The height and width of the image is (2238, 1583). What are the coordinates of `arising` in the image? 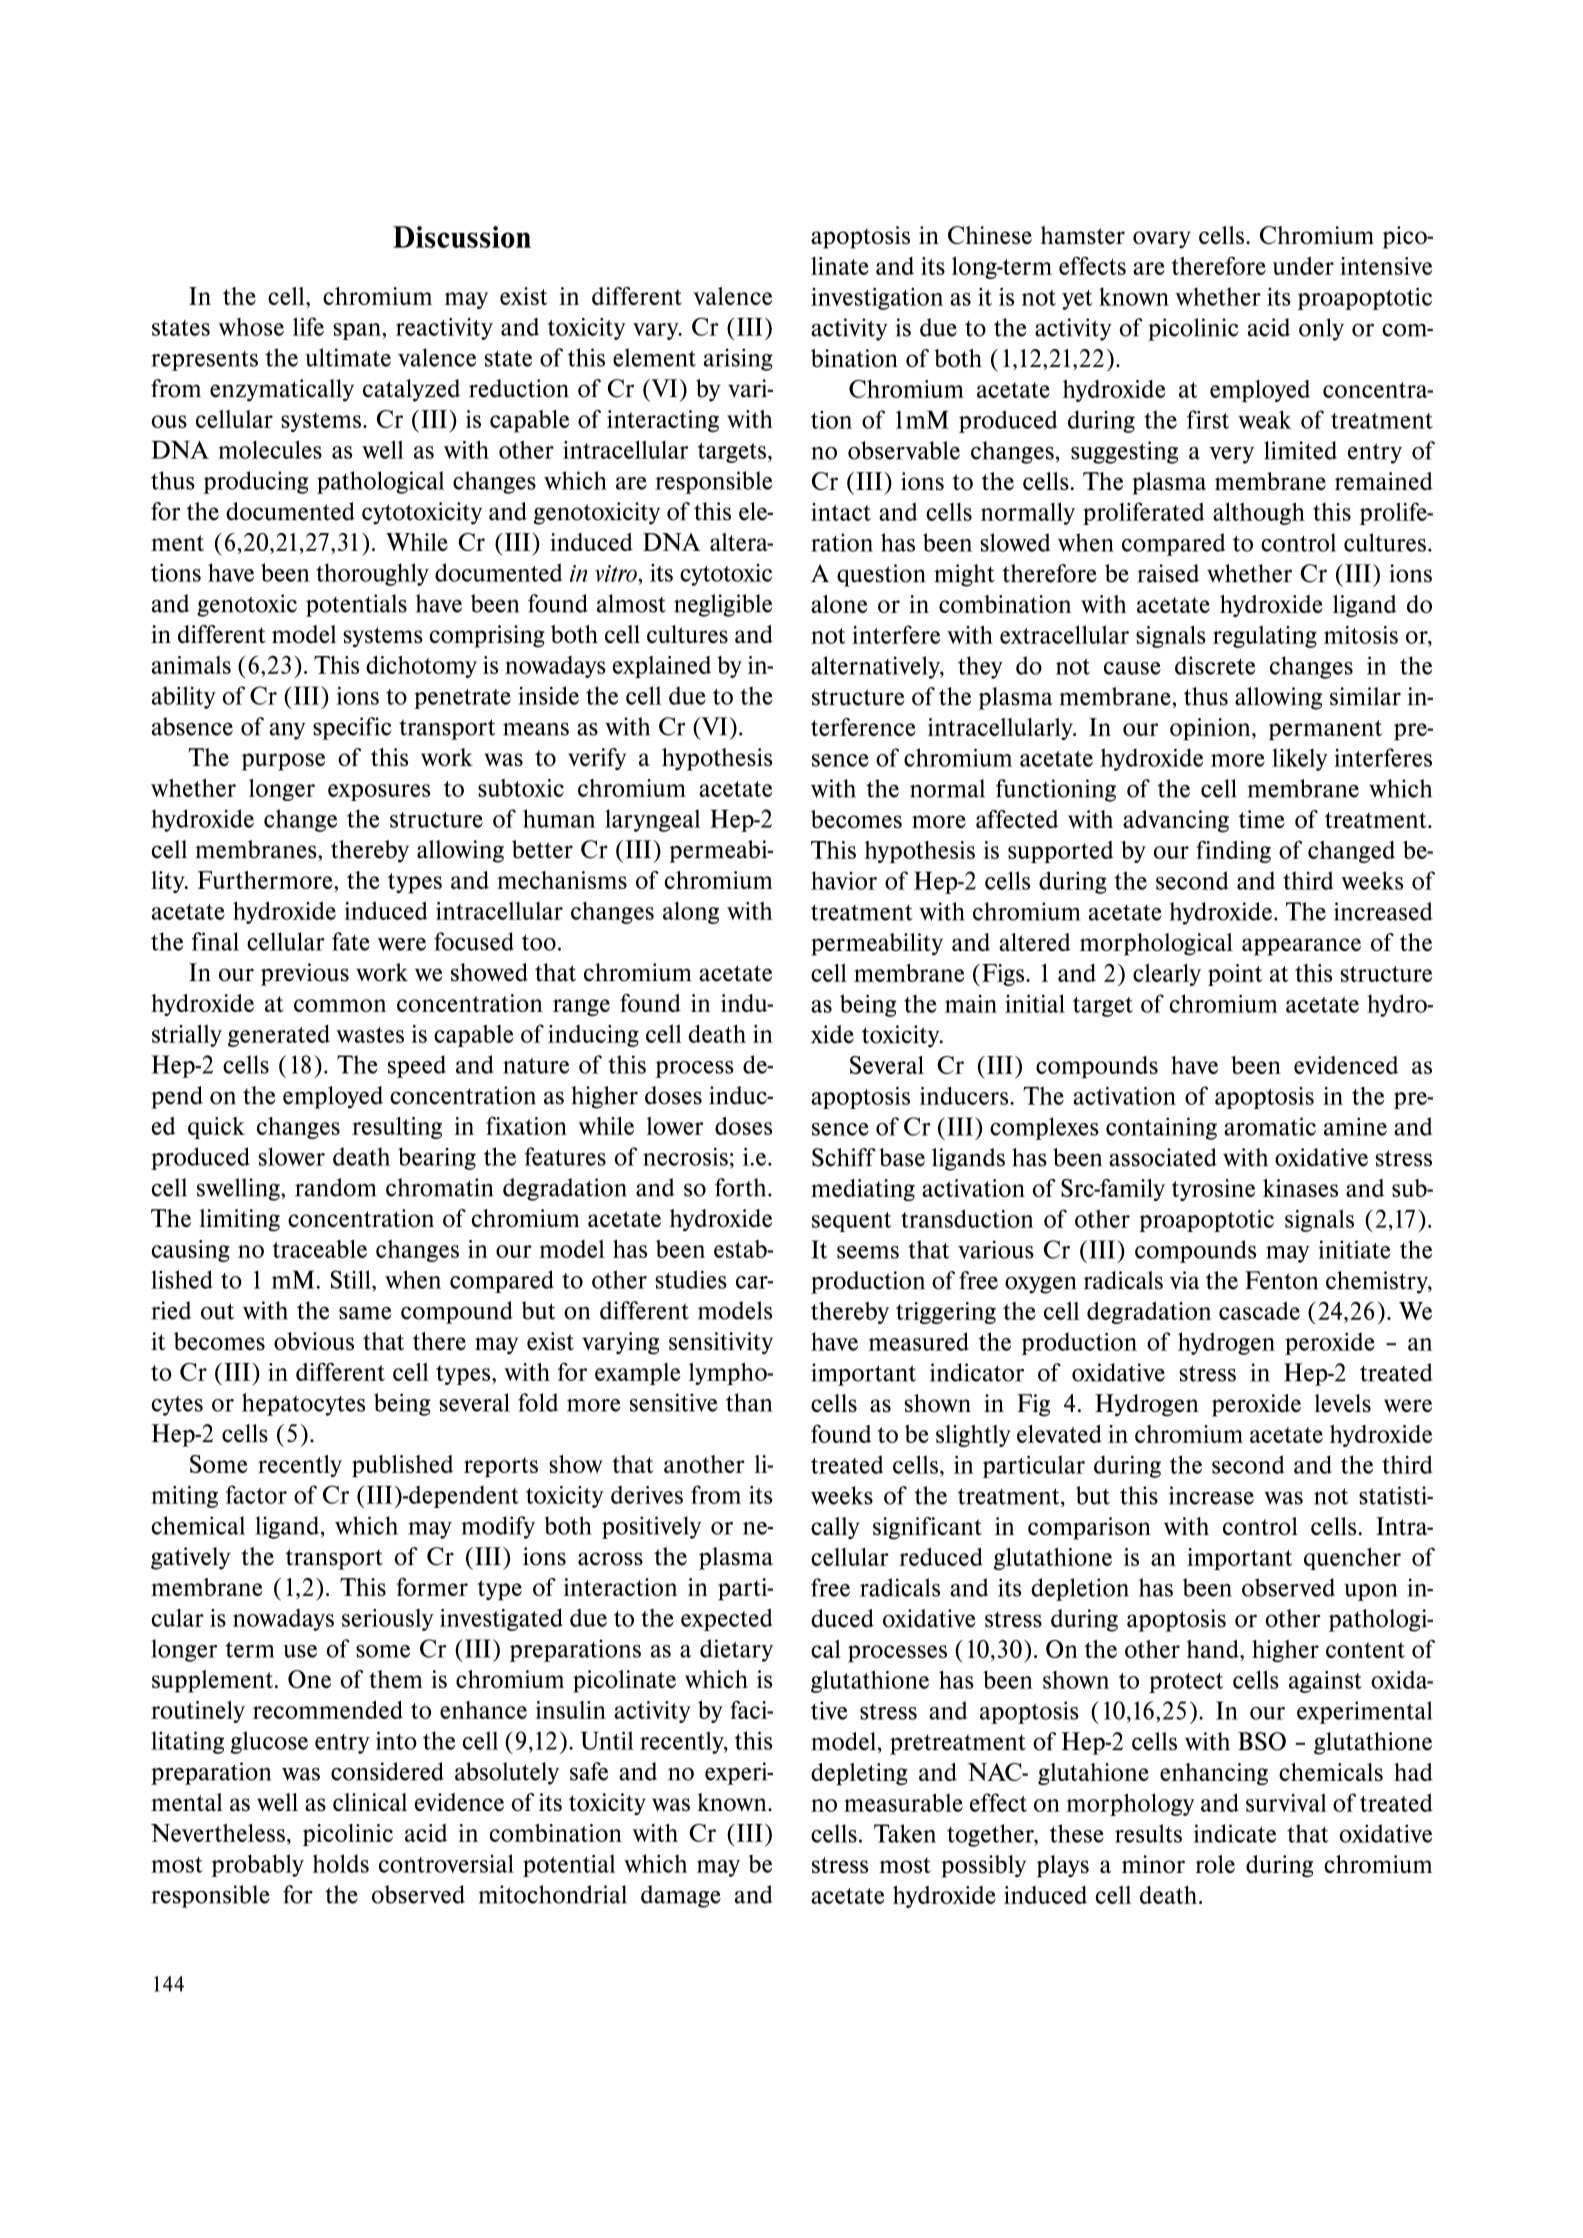 It's located at (738, 359).
